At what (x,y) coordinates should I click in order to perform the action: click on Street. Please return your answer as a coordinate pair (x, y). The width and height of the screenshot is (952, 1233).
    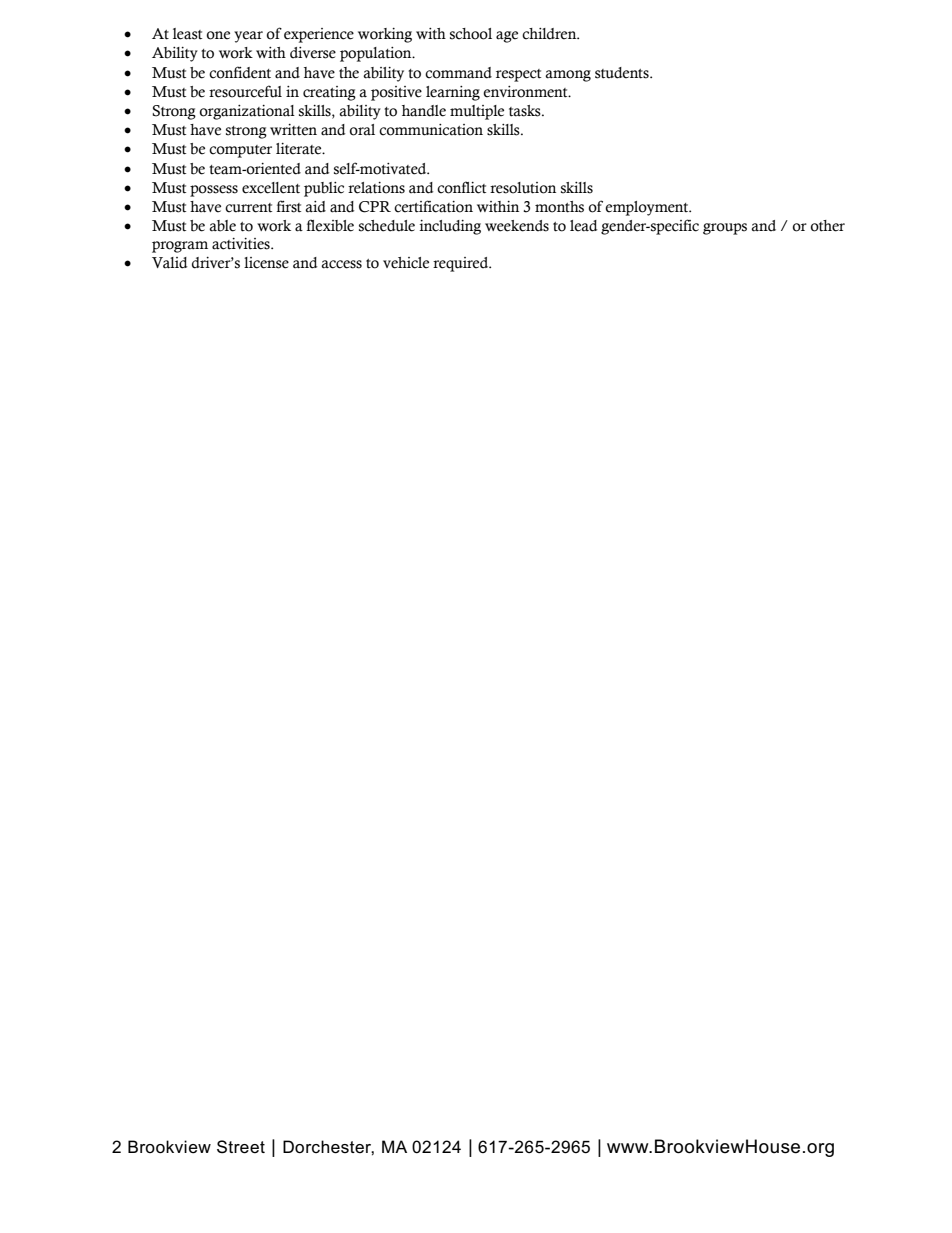
    Looking at the image, I should click on (241, 1147).
